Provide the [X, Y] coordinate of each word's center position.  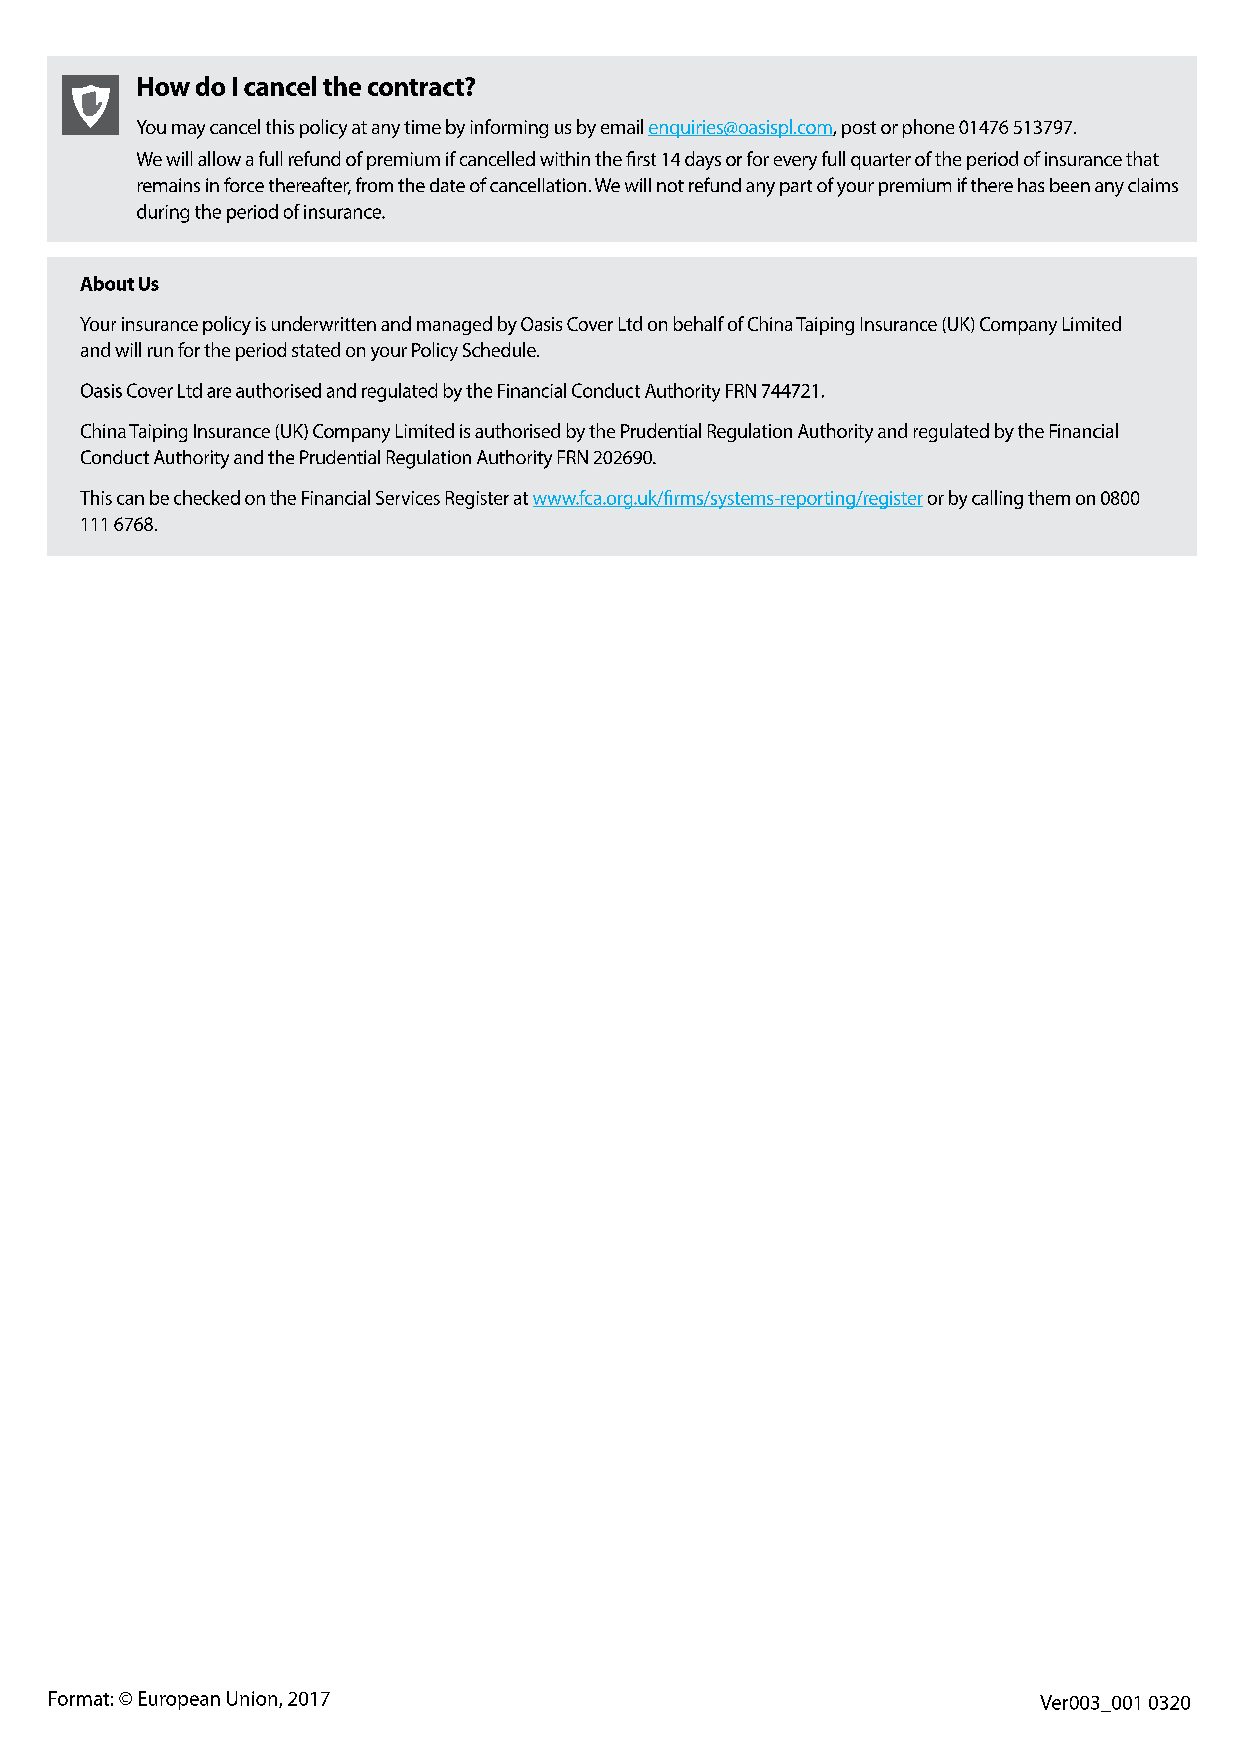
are [219, 392]
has [1031, 185]
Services [408, 498]
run [160, 352]
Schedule [500, 349]
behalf [699, 323]
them [1049, 497]
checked [207, 497]
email [622, 126]
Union [253, 1699]
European [179, 1700]
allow [219, 158]
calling [997, 499]
